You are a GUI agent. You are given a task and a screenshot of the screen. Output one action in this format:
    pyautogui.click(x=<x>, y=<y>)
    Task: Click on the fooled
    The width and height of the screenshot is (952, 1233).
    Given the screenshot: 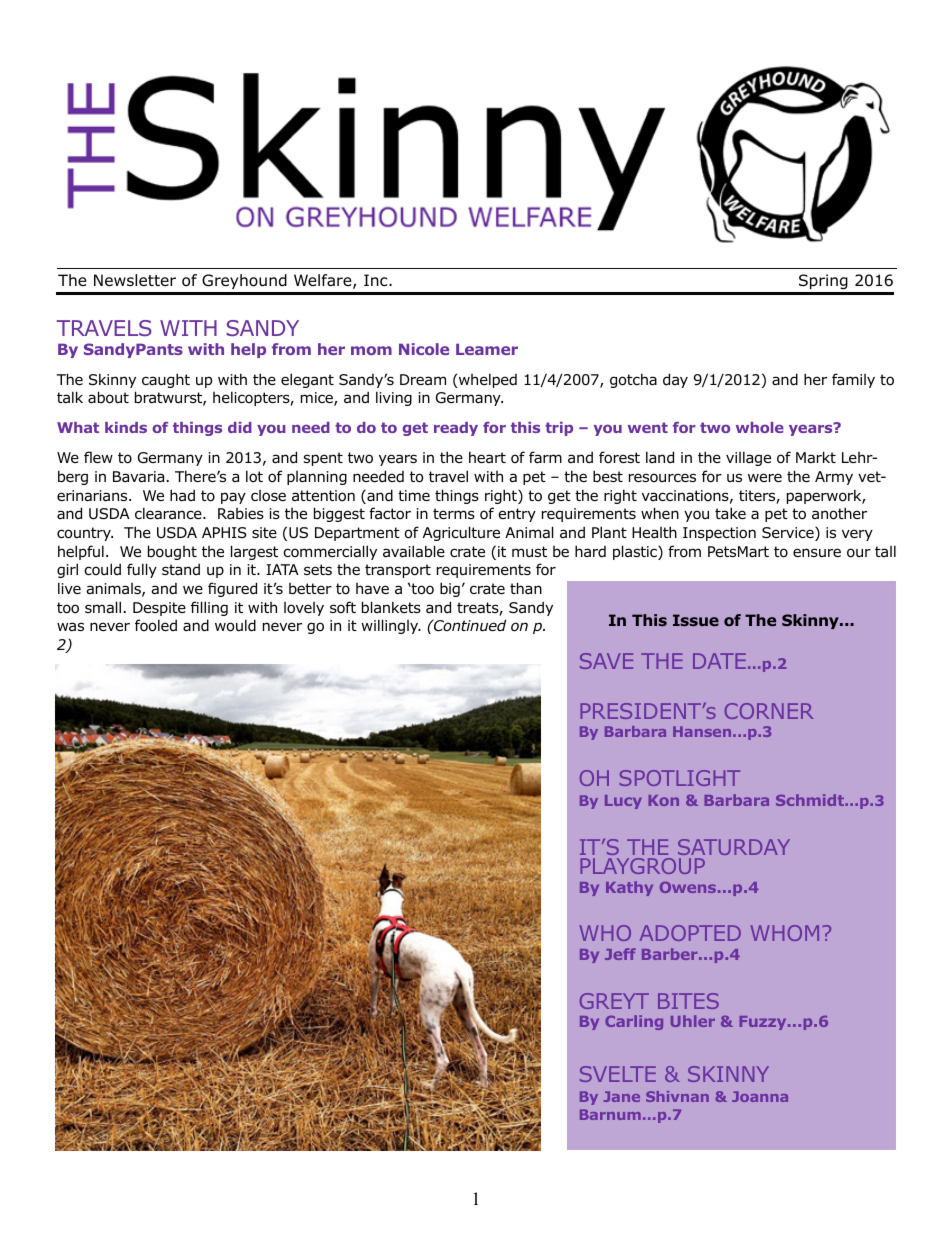 What is the action you would take?
    pyautogui.click(x=156, y=625)
